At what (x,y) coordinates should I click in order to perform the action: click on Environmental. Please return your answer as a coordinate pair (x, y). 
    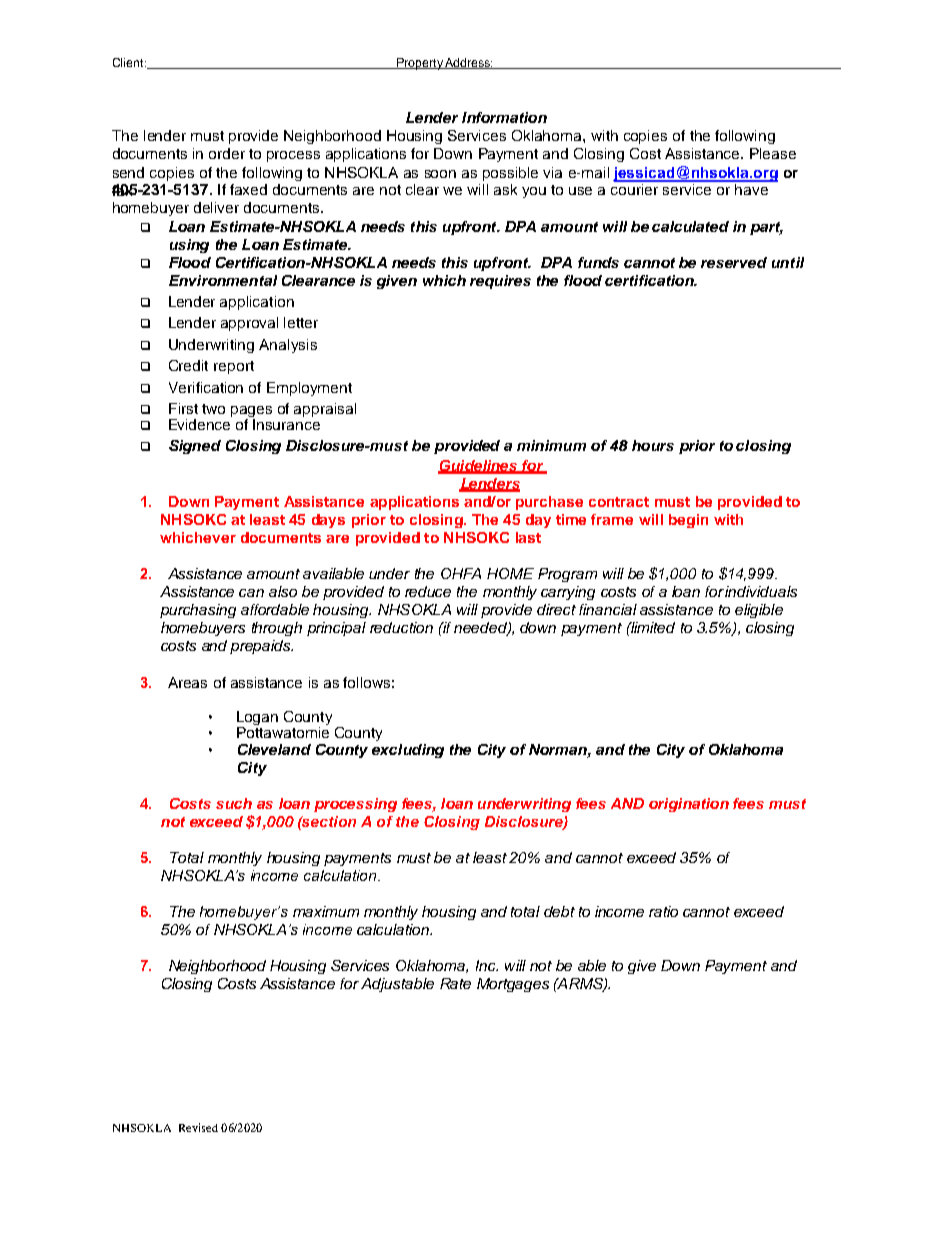
    Looking at the image, I should click on (223, 280).
